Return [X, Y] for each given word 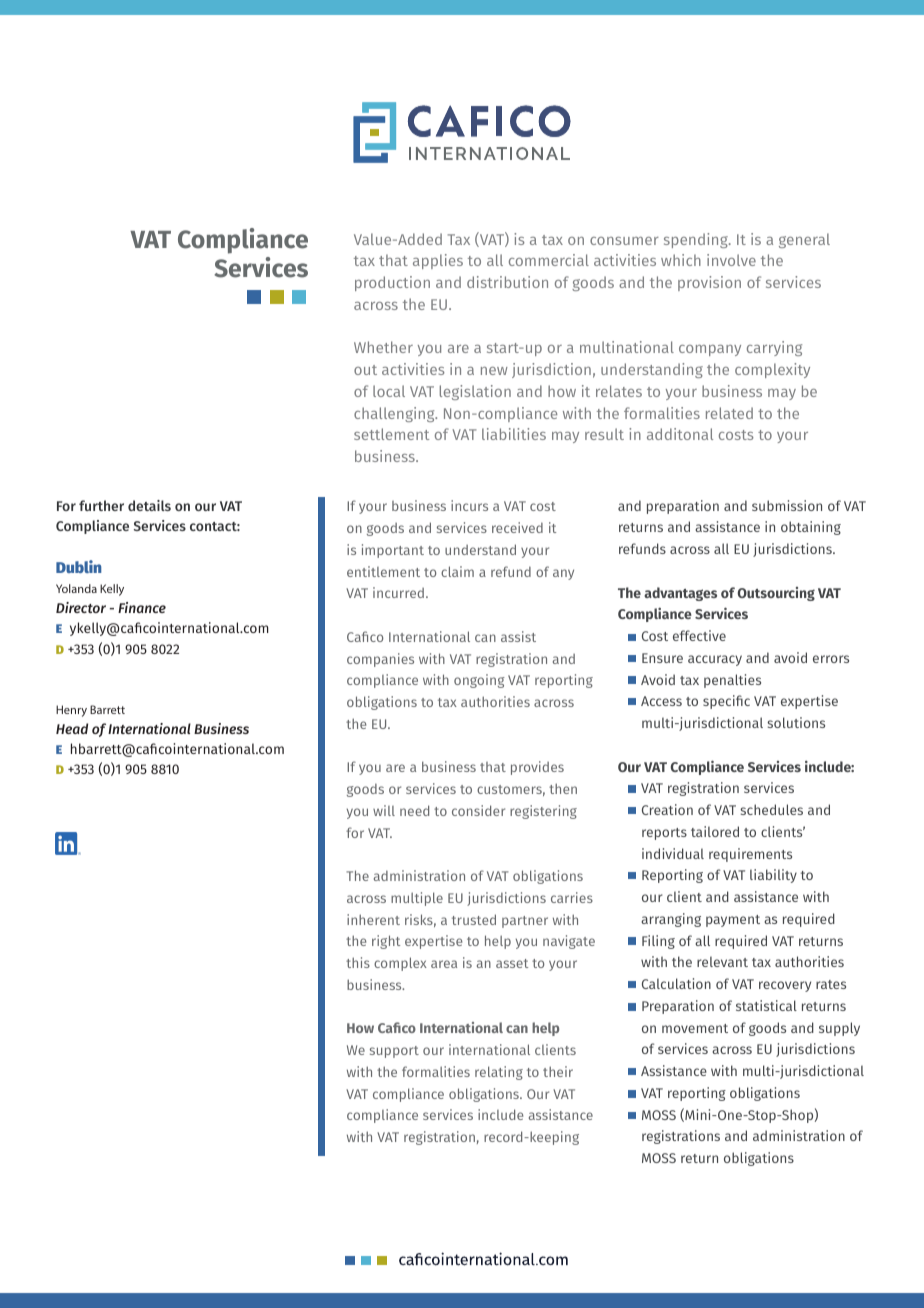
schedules [771, 809]
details [149, 505]
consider [478, 810]
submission [787, 505]
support [394, 1052]
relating [499, 1073]
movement [695, 1028]
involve [731, 260]
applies [438, 261]
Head [72, 728]
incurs [469, 505]
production [392, 283]
